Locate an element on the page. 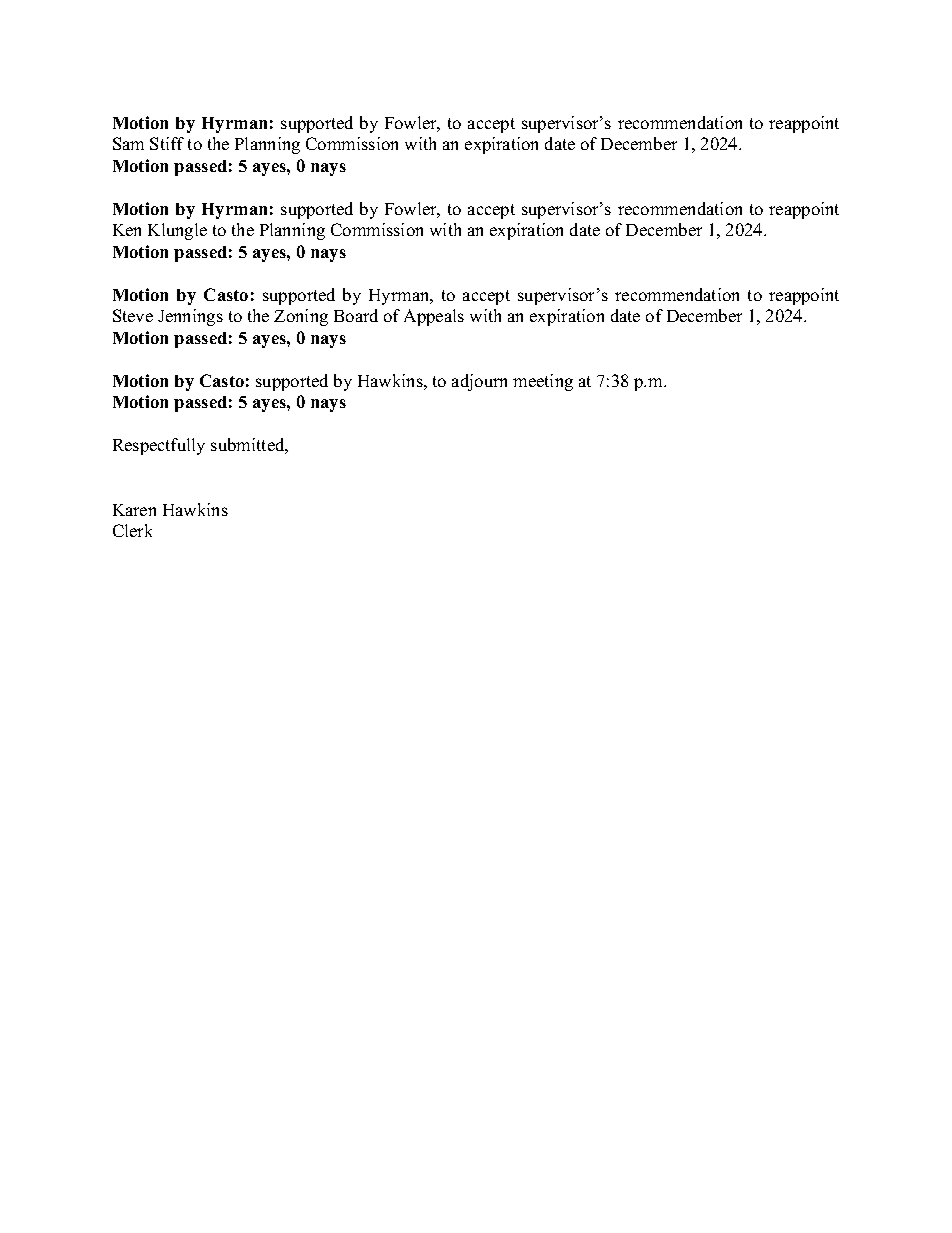 The image size is (952, 1233). Clerk is located at coordinates (132, 530).
